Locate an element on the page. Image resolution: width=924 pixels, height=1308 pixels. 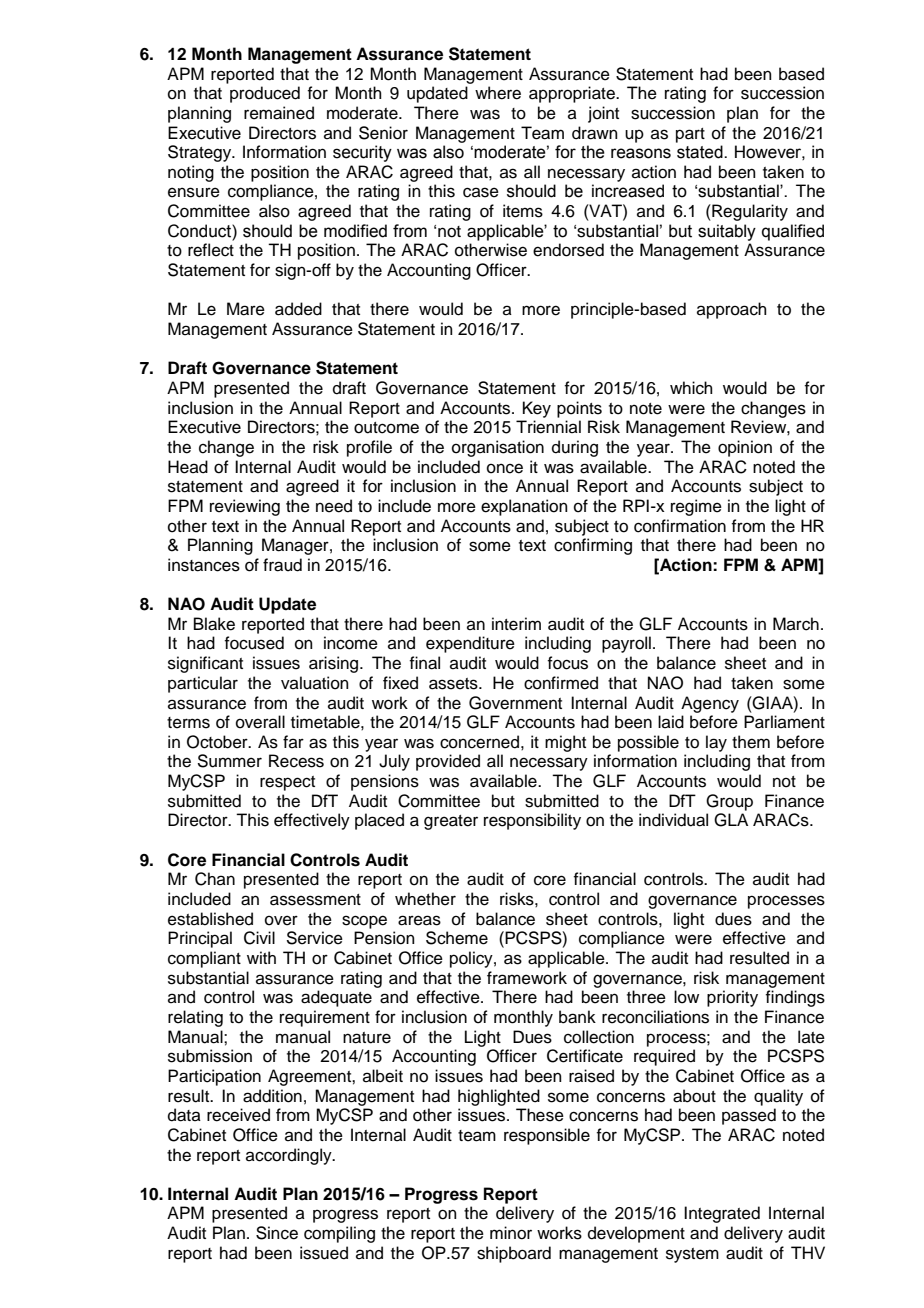
assessment is located at coordinates (315, 900).
